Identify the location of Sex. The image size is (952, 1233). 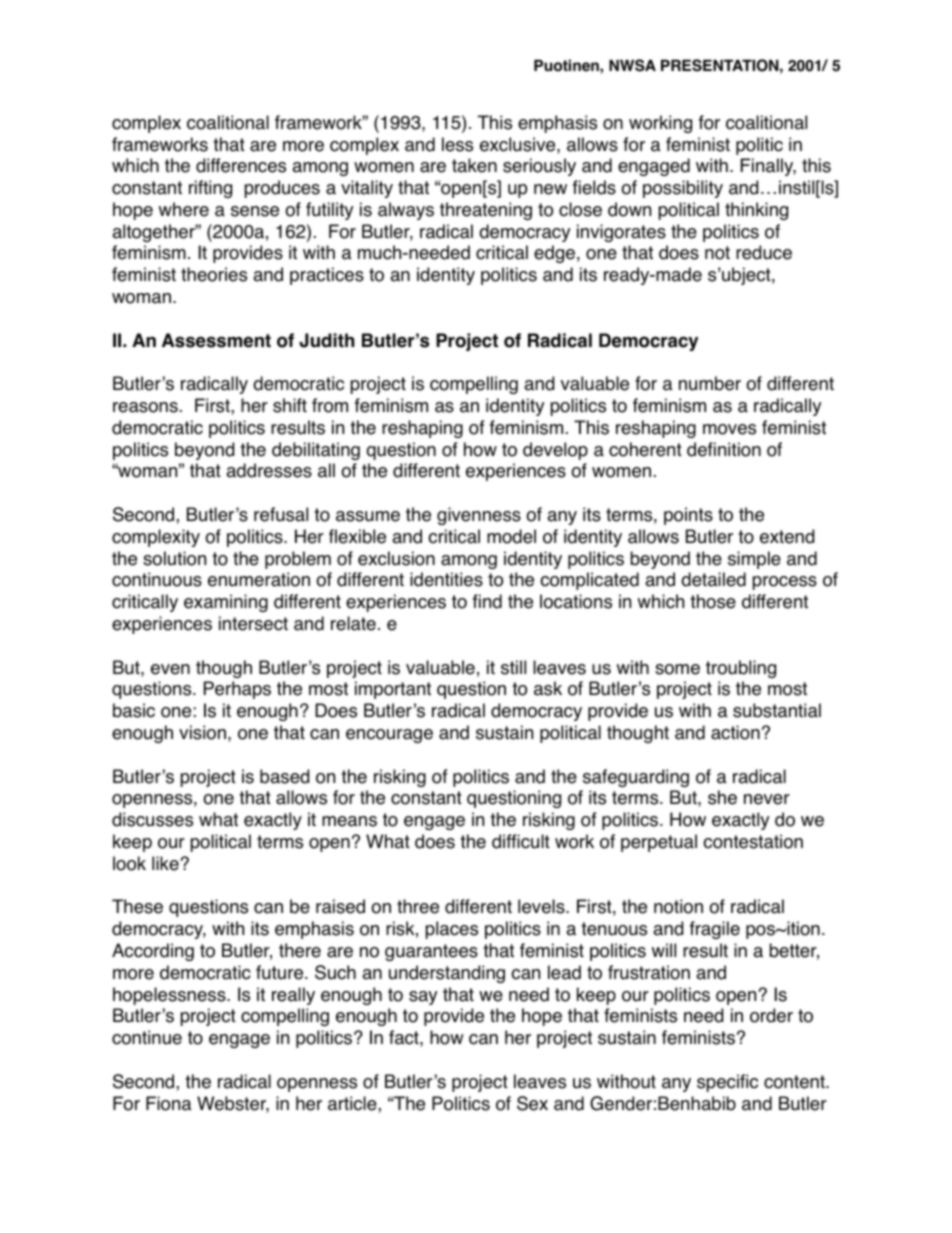
(532, 1103).
